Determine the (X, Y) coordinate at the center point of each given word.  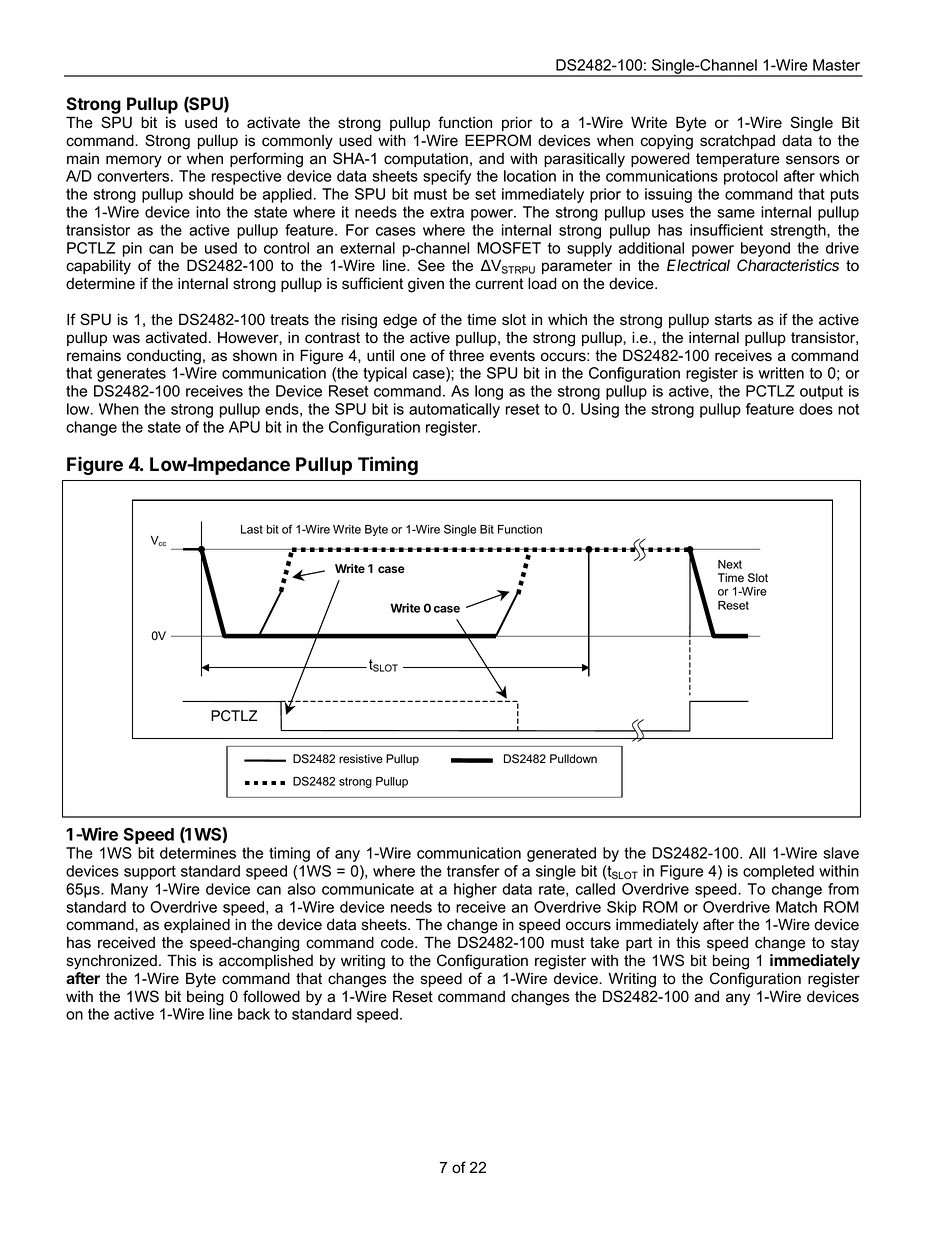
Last (252, 529)
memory (134, 161)
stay (845, 944)
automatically (454, 410)
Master (836, 65)
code (398, 942)
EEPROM (498, 140)
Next (730, 564)
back (254, 1014)
